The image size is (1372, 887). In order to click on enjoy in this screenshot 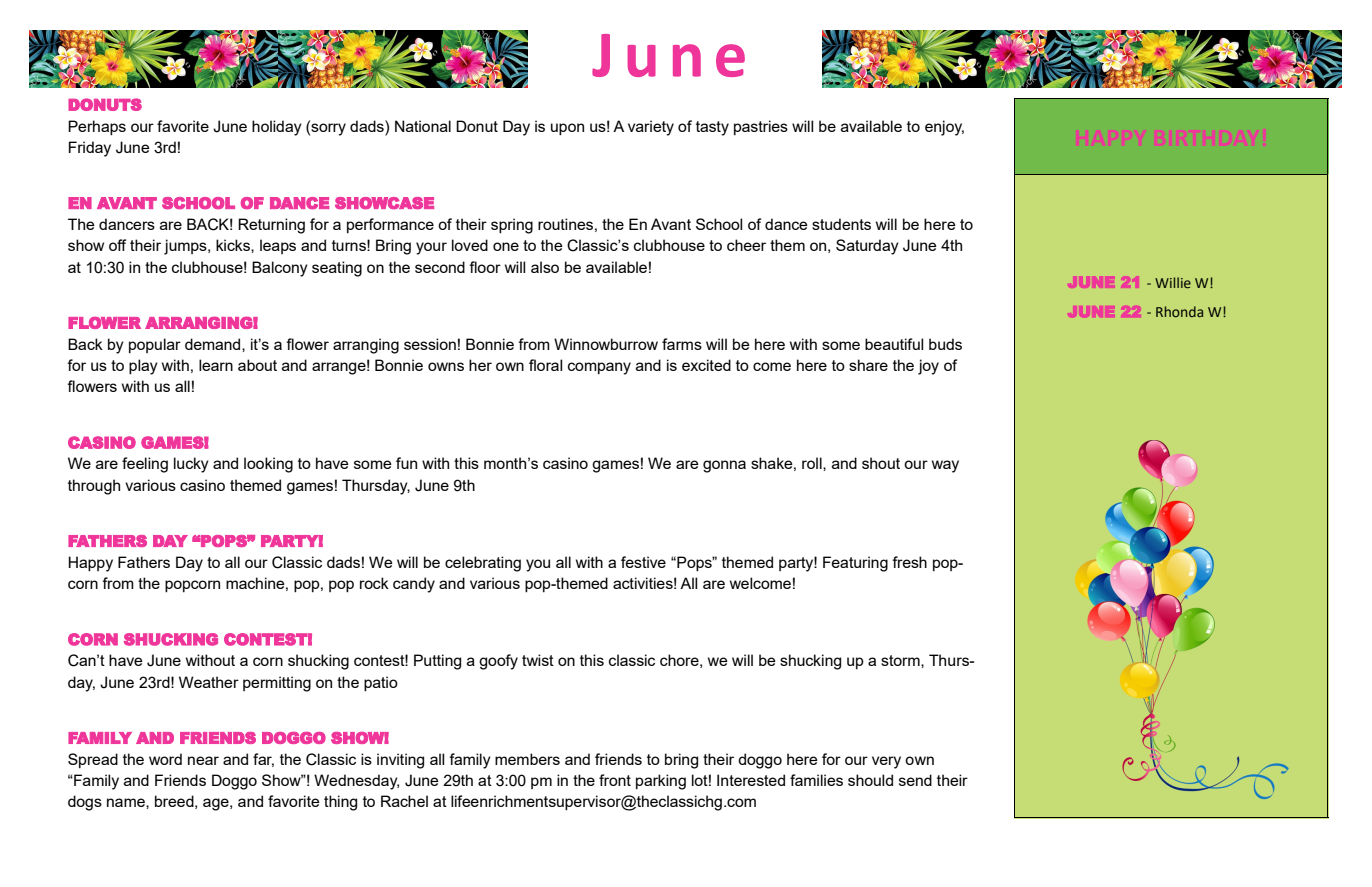, I will do `click(944, 128)`.
